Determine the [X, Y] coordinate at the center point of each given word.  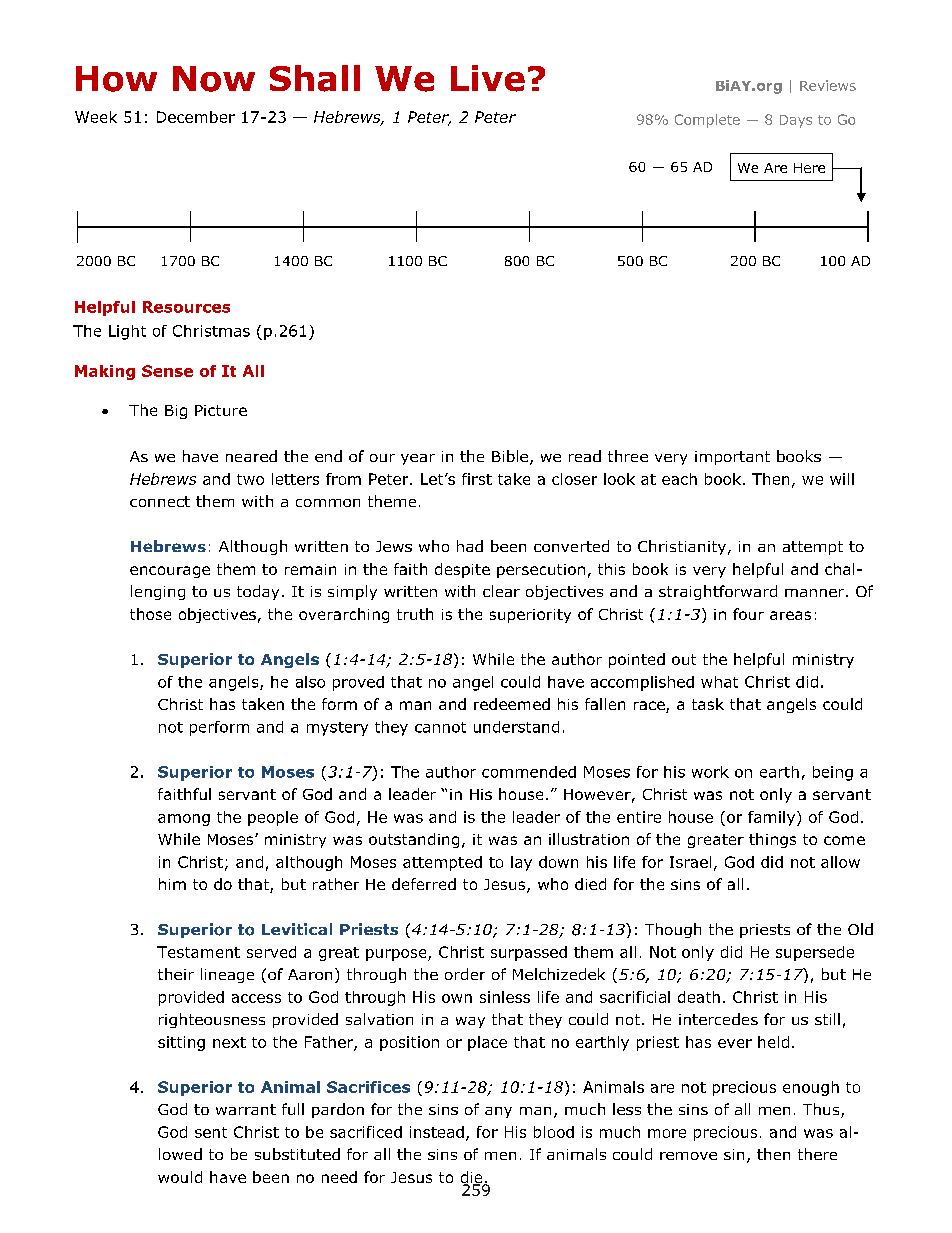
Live [488, 78]
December [196, 117]
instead [437, 1132]
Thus [822, 1110]
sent [211, 1132]
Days [796, 121]
